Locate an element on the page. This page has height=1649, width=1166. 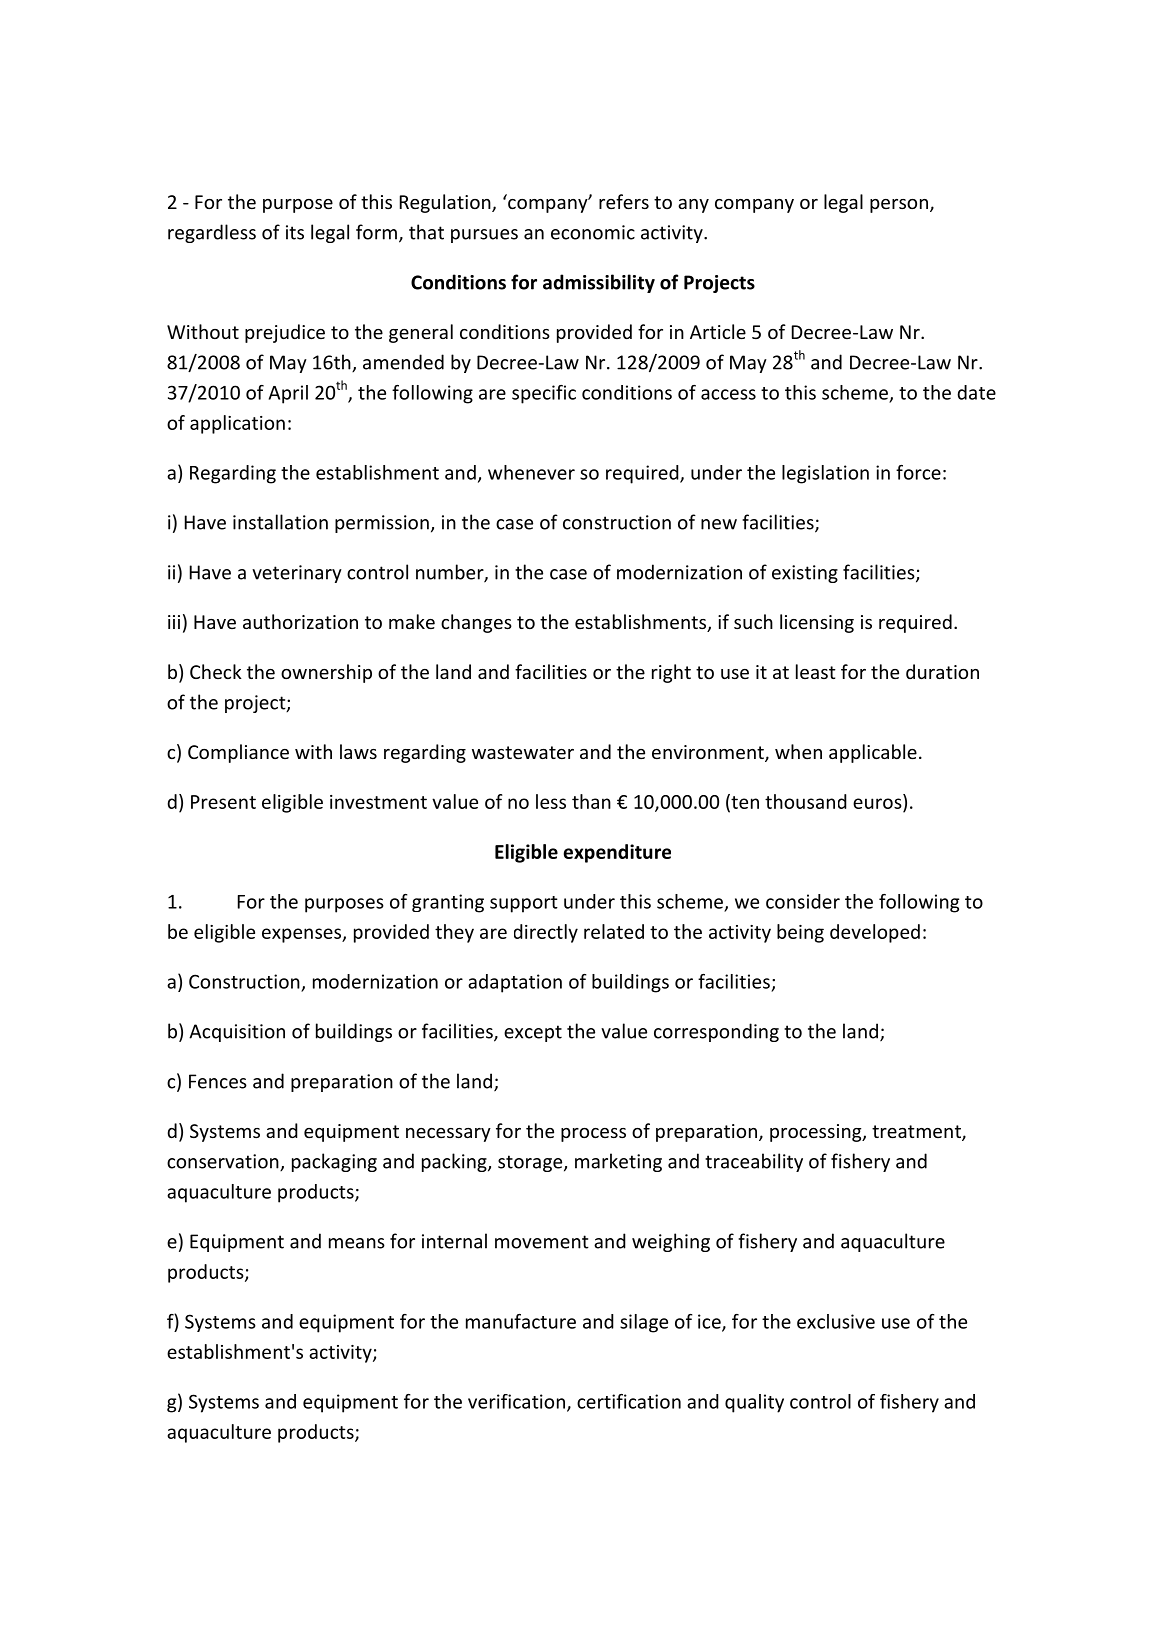
its is located at coordinates (295, 232).
